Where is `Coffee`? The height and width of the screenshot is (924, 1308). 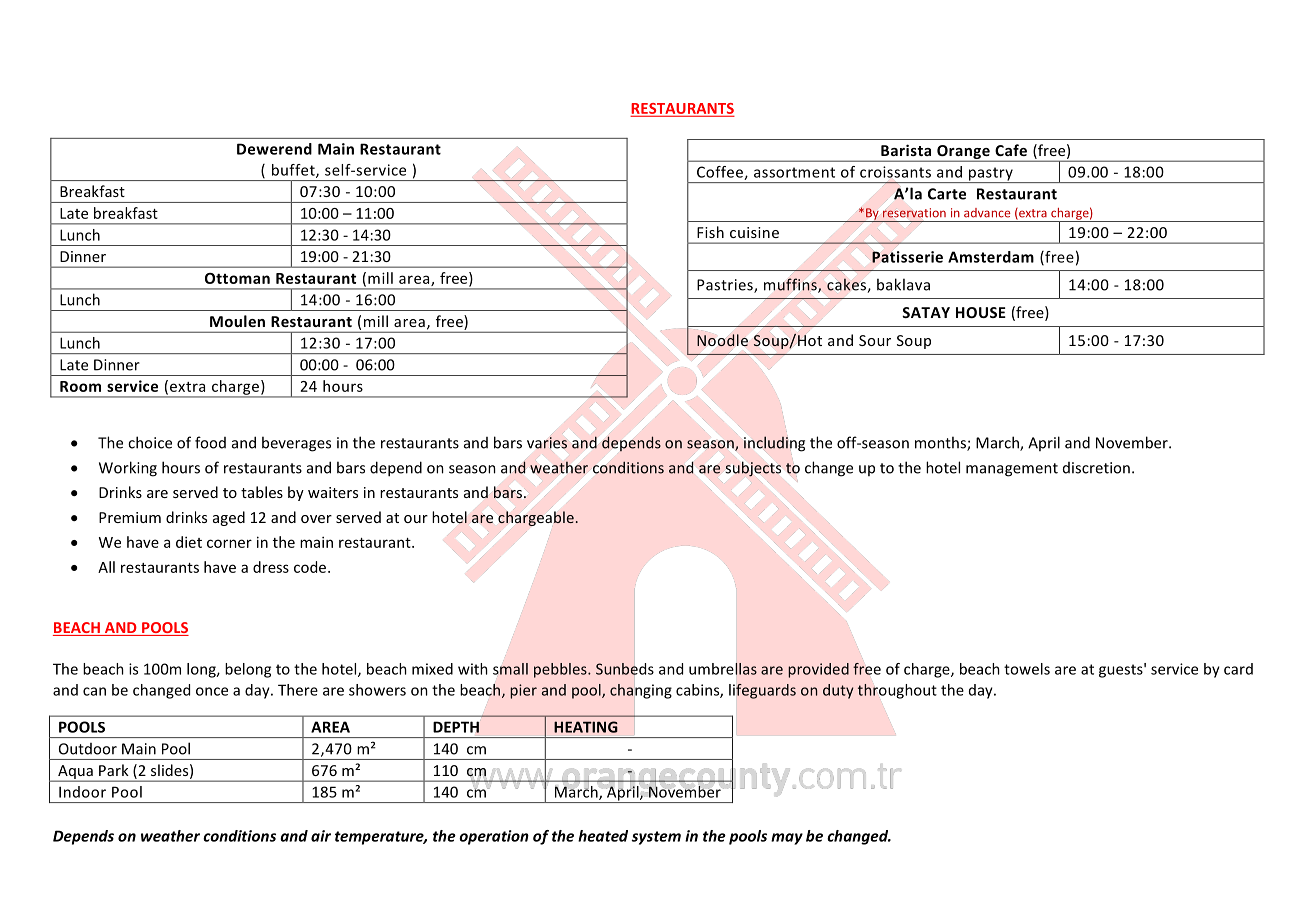
Coffee is located at coordinates (721, 173).
